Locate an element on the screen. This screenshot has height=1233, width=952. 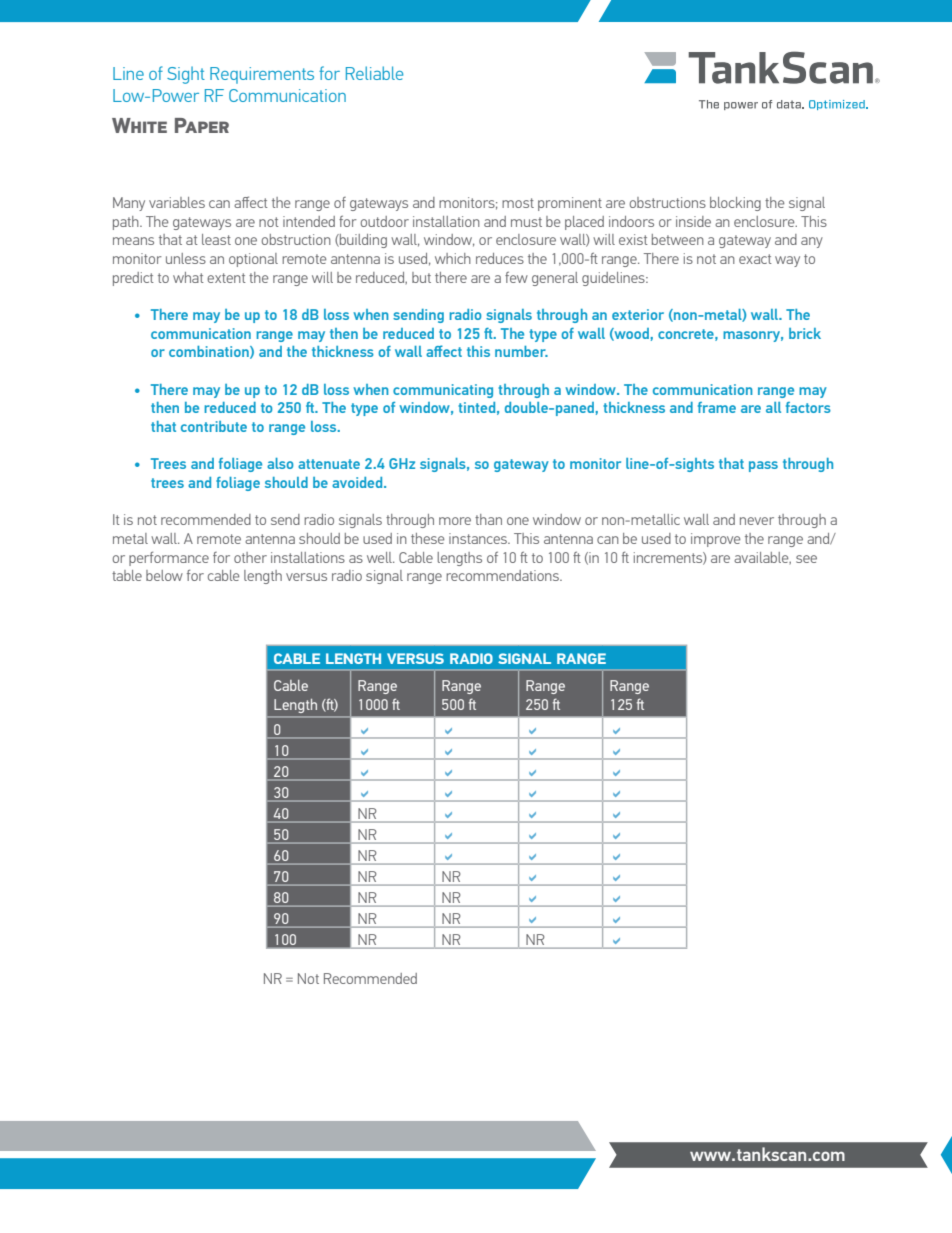
communicating is located at coordinates (443, 391).
